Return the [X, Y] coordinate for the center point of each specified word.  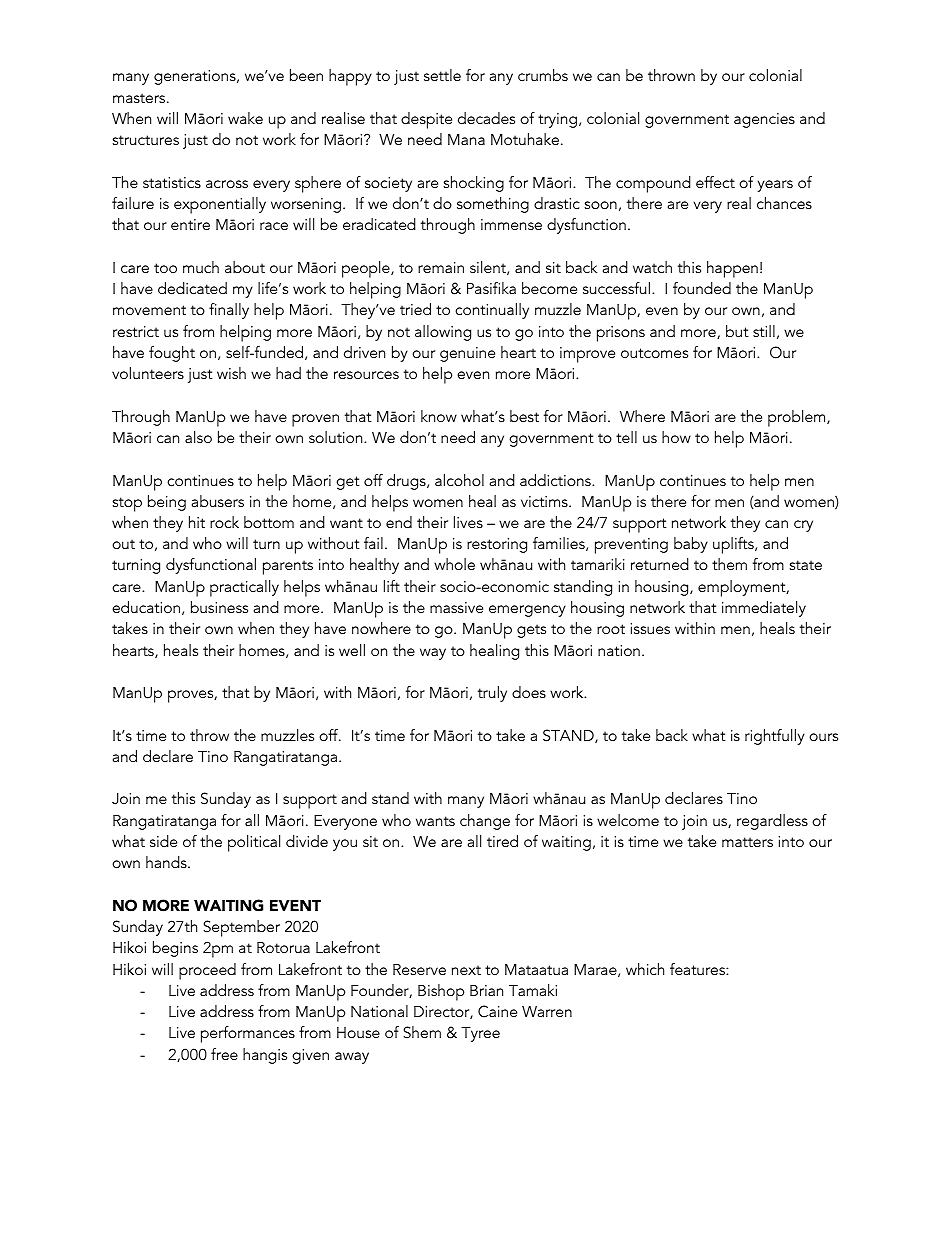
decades [486, 118]
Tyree [480, 1034]
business [219, 607]
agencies [764, 120]
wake [245, 118]
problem [798, 418]
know [439, 416]
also [198, 437]
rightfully [775, 737]
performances [248, 1034]
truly [492, 694]
